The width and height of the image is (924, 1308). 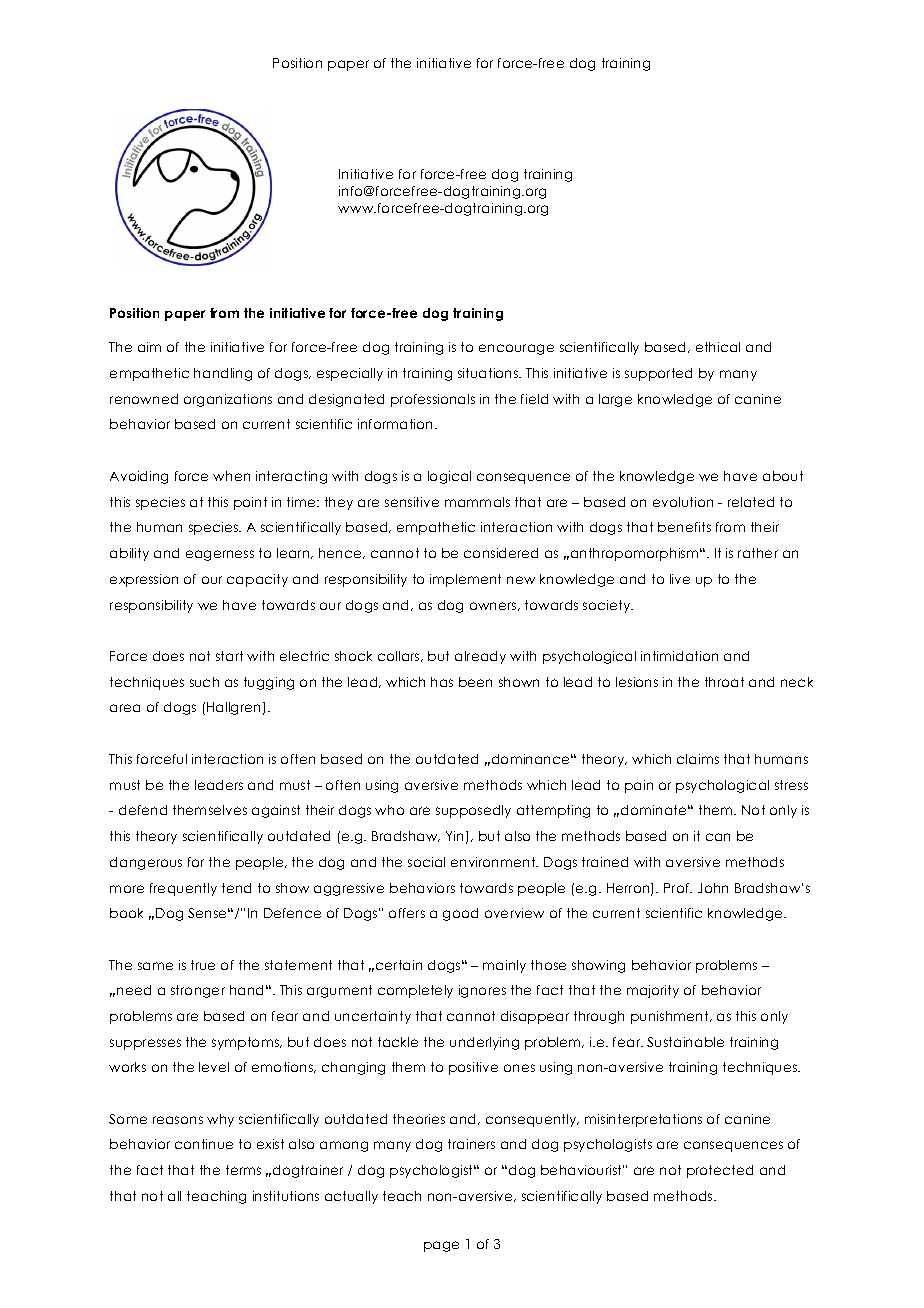 What do you see at coordinates (489, 373) in the image?
I see `situations` at bounding box center [489, 373].
